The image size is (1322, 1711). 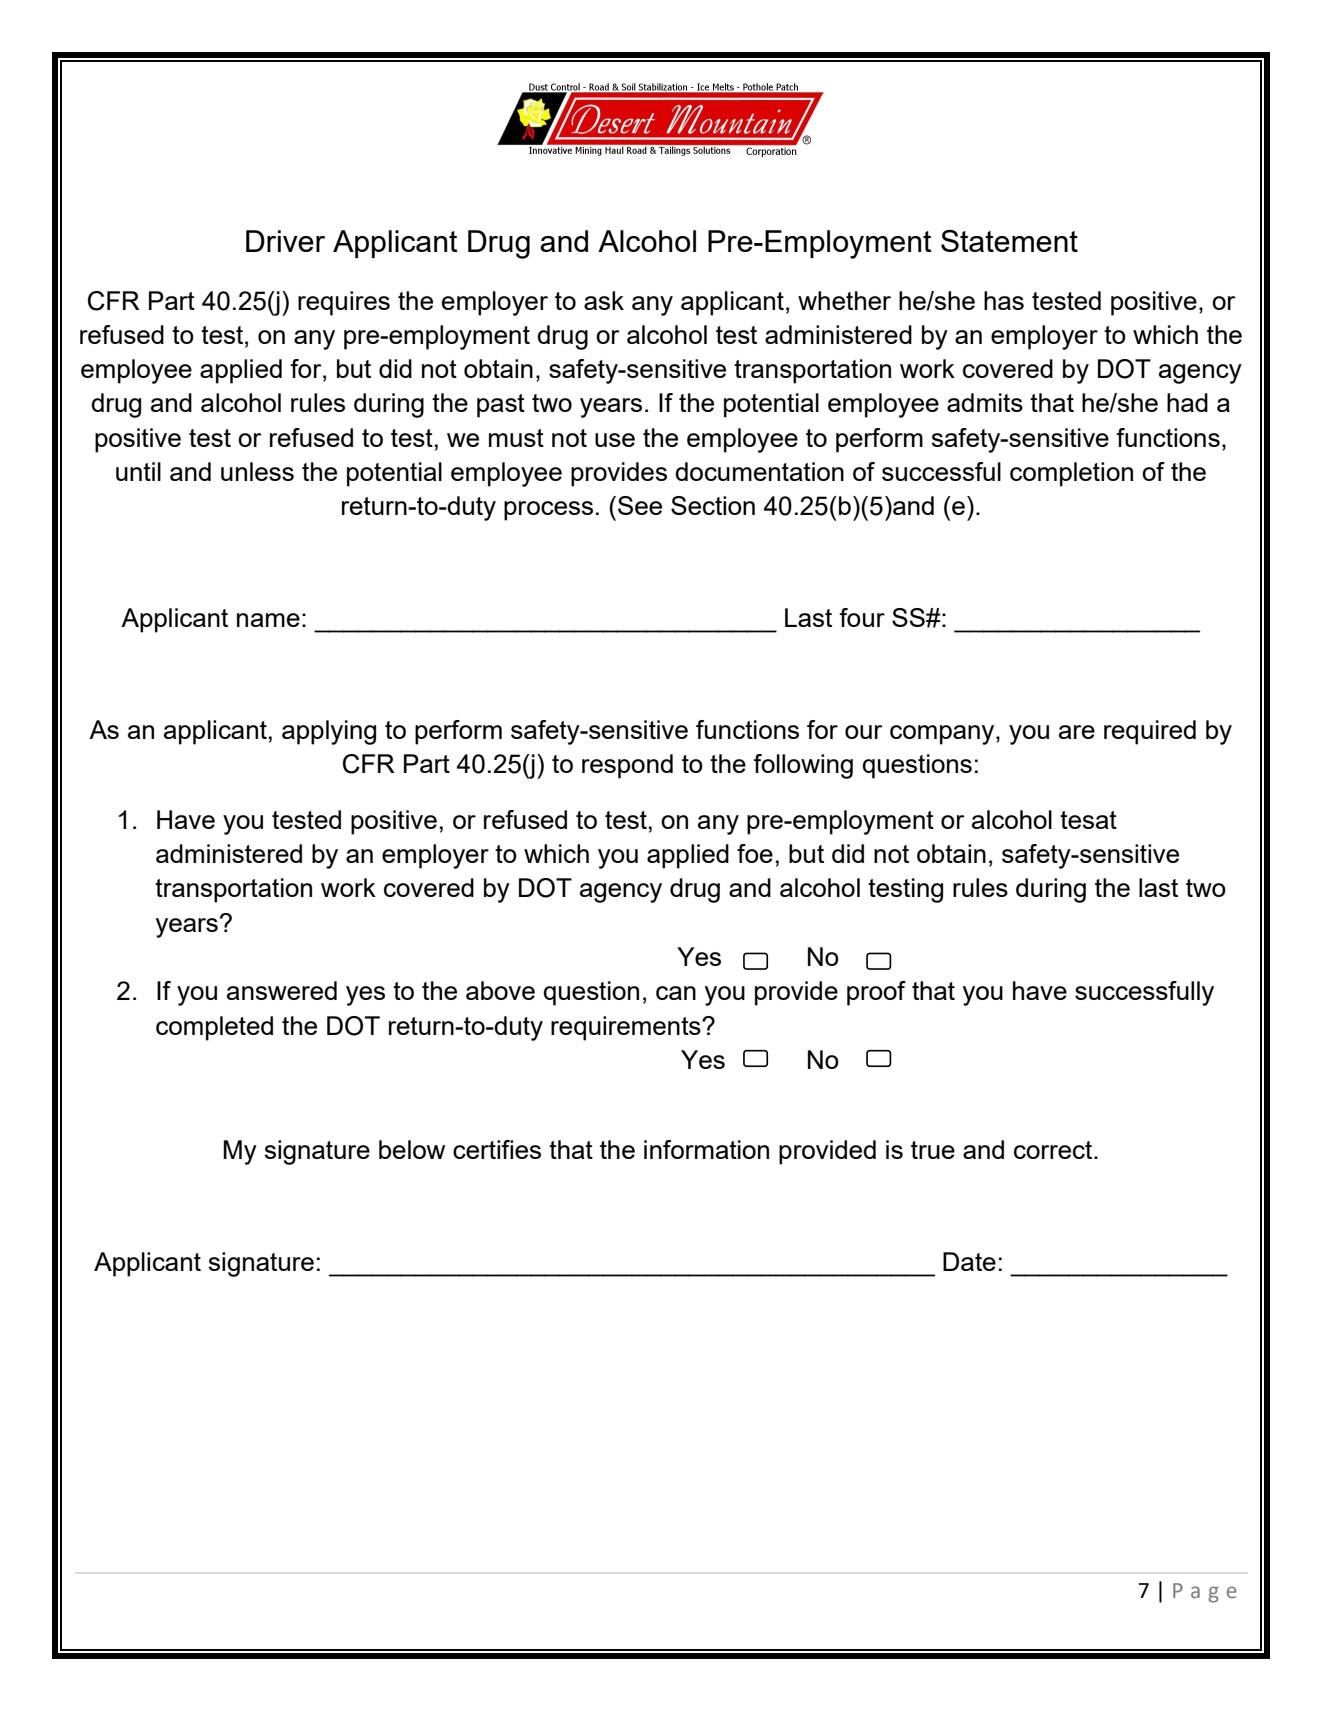 I want to click on answered, so click(x=282, y=990).
